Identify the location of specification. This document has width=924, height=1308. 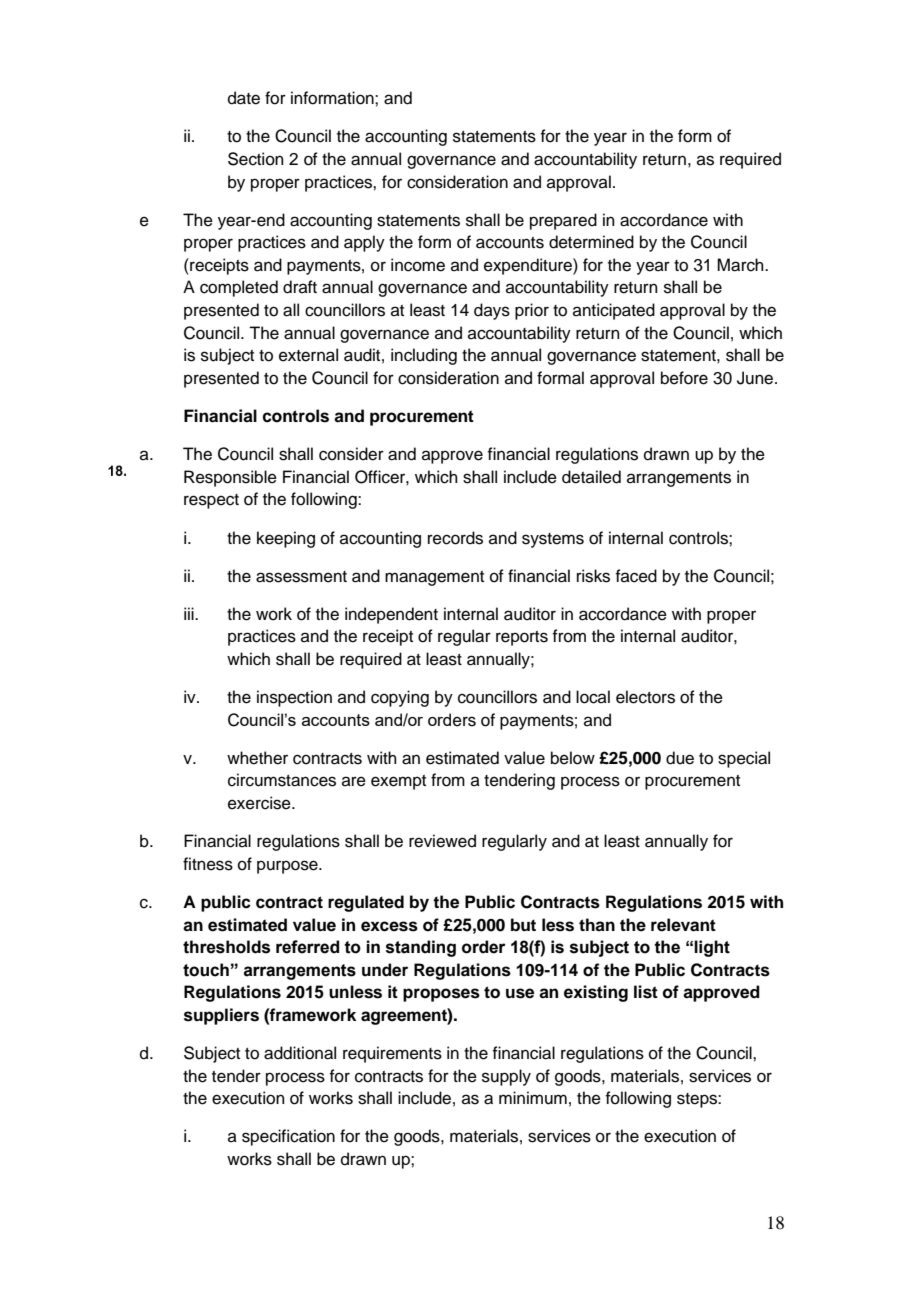
(288, 1137).
